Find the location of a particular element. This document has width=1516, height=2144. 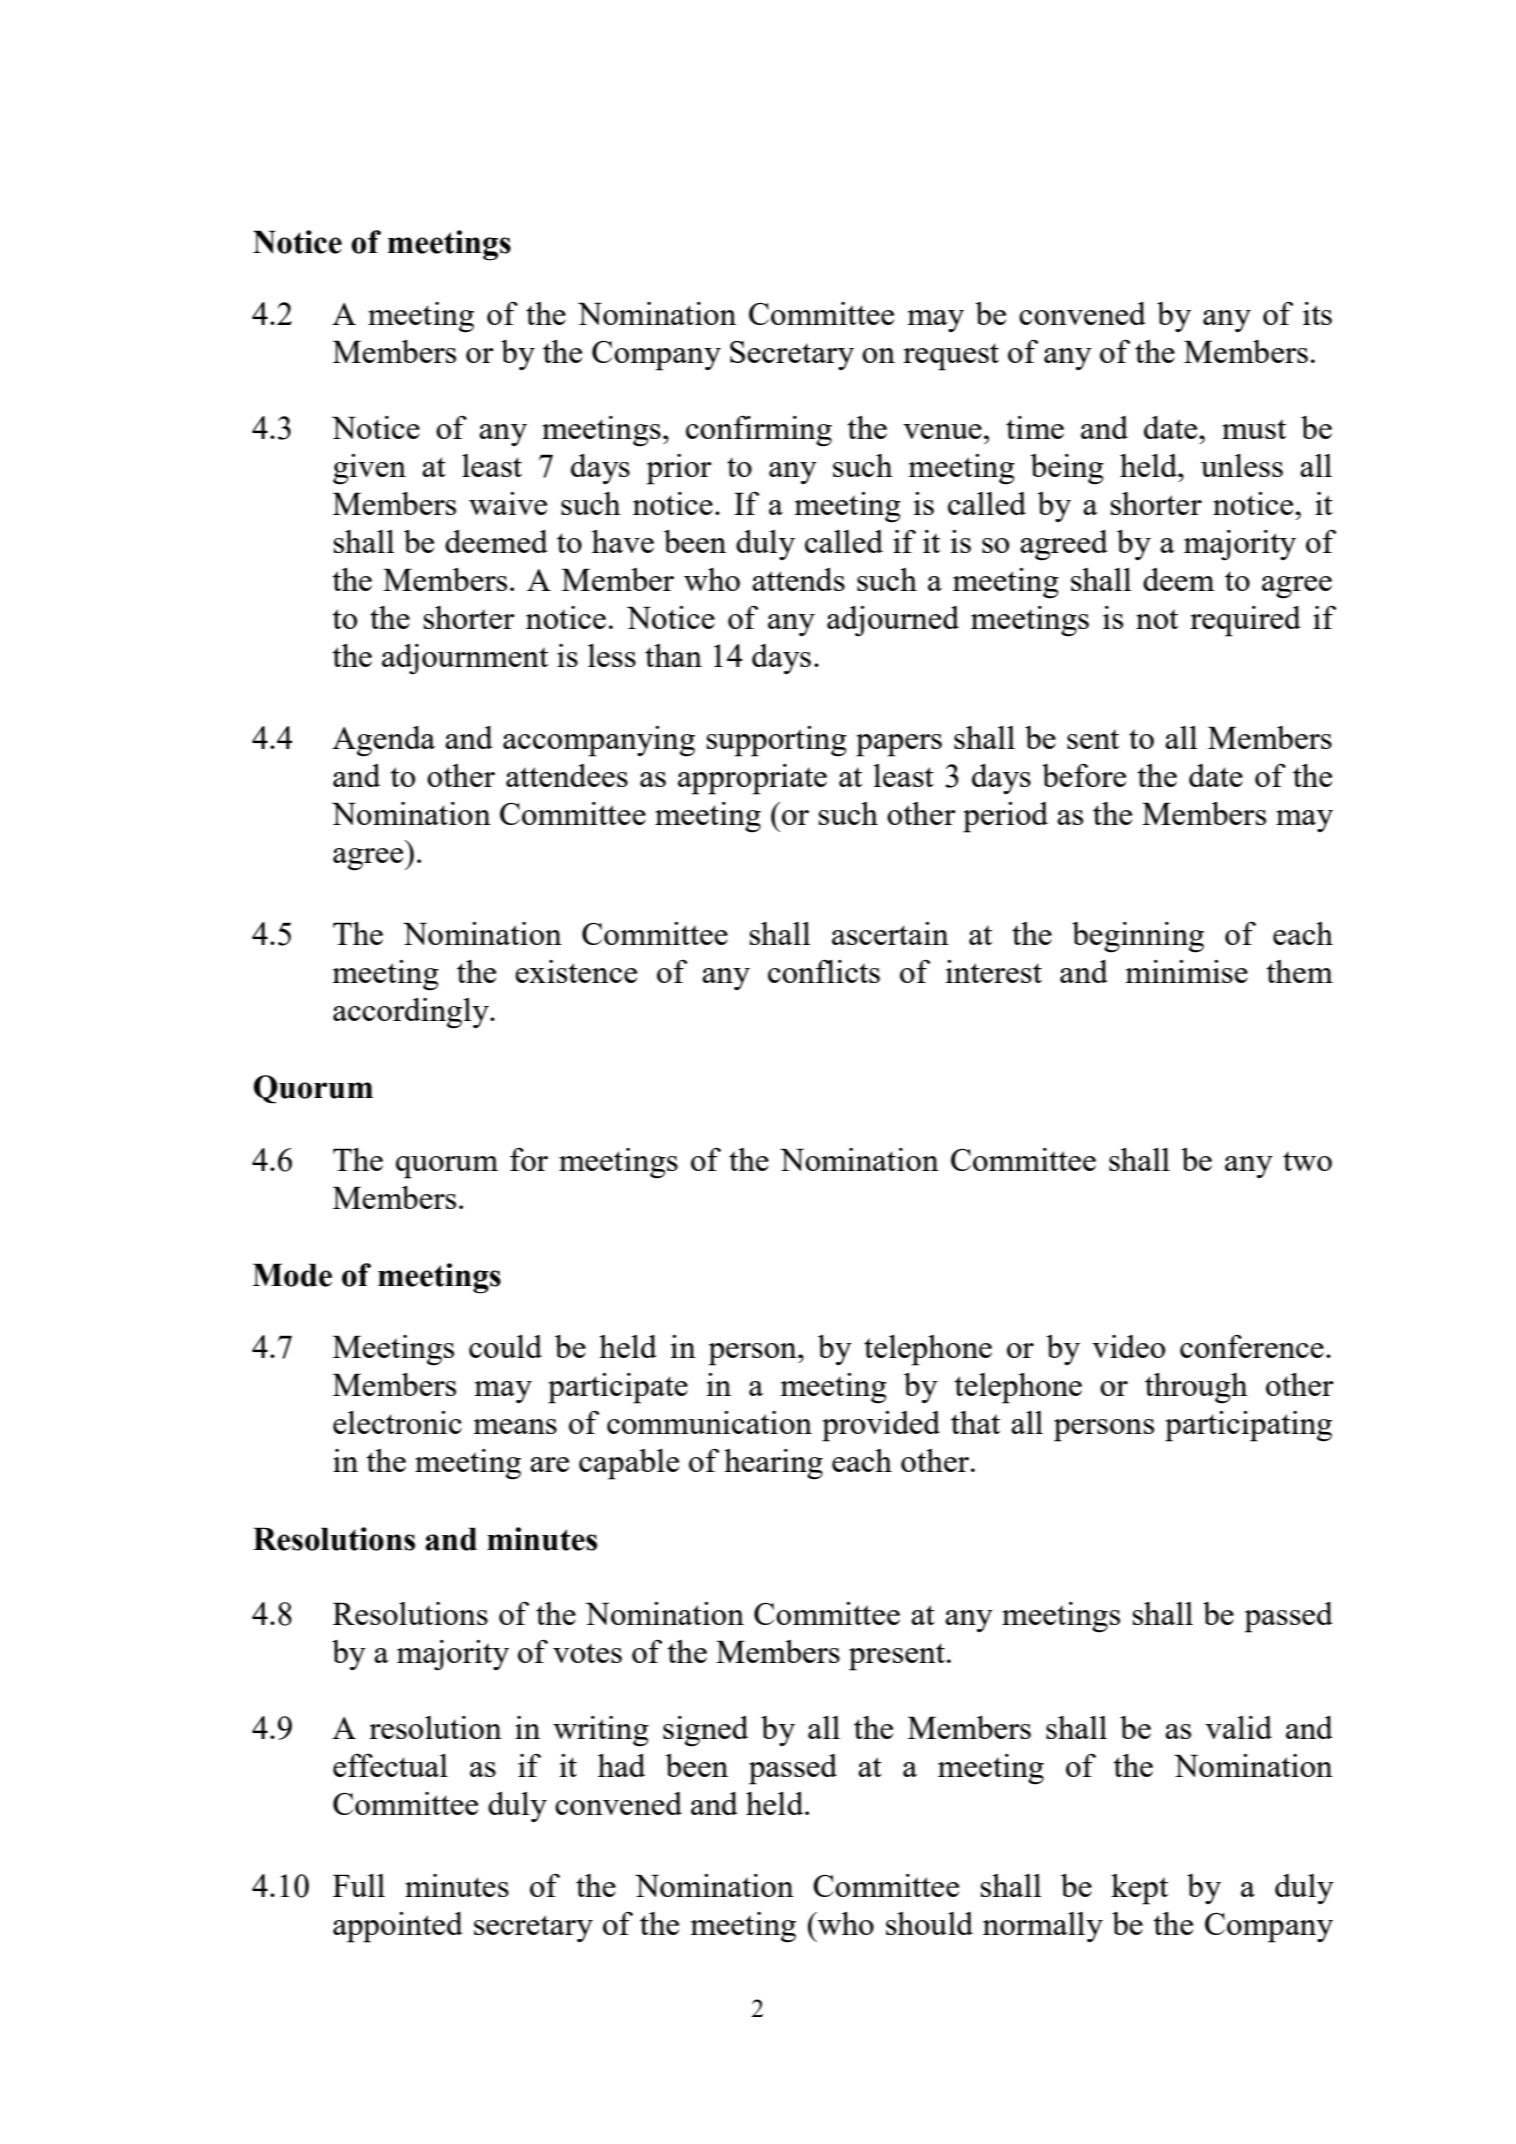

given is located at coordinates (369, 469).
